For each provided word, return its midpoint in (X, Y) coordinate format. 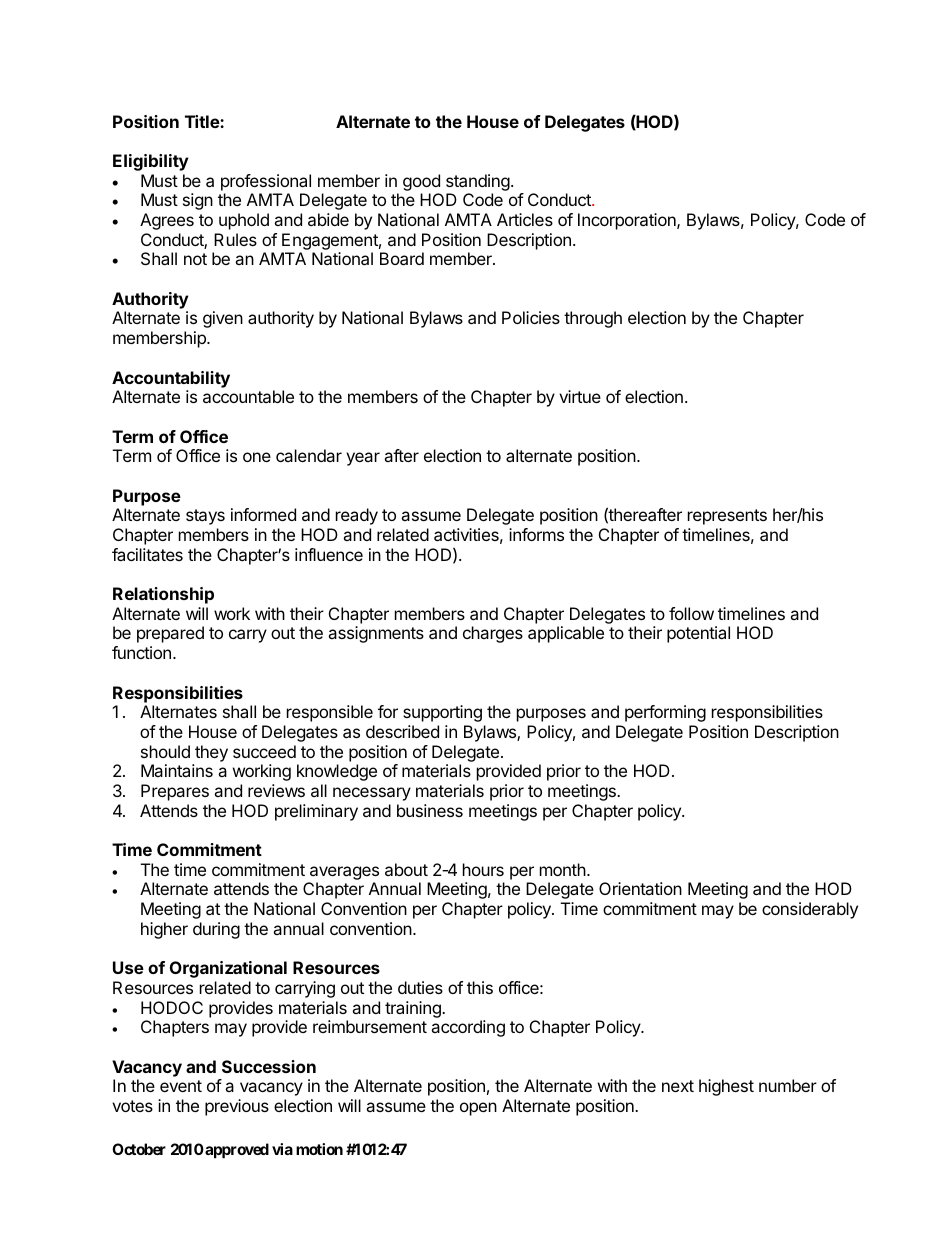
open (478, 1109)
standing (478, 182)
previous (237, 1107)
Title (203, 121)
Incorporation (628, 221)
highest (726, 1087)
